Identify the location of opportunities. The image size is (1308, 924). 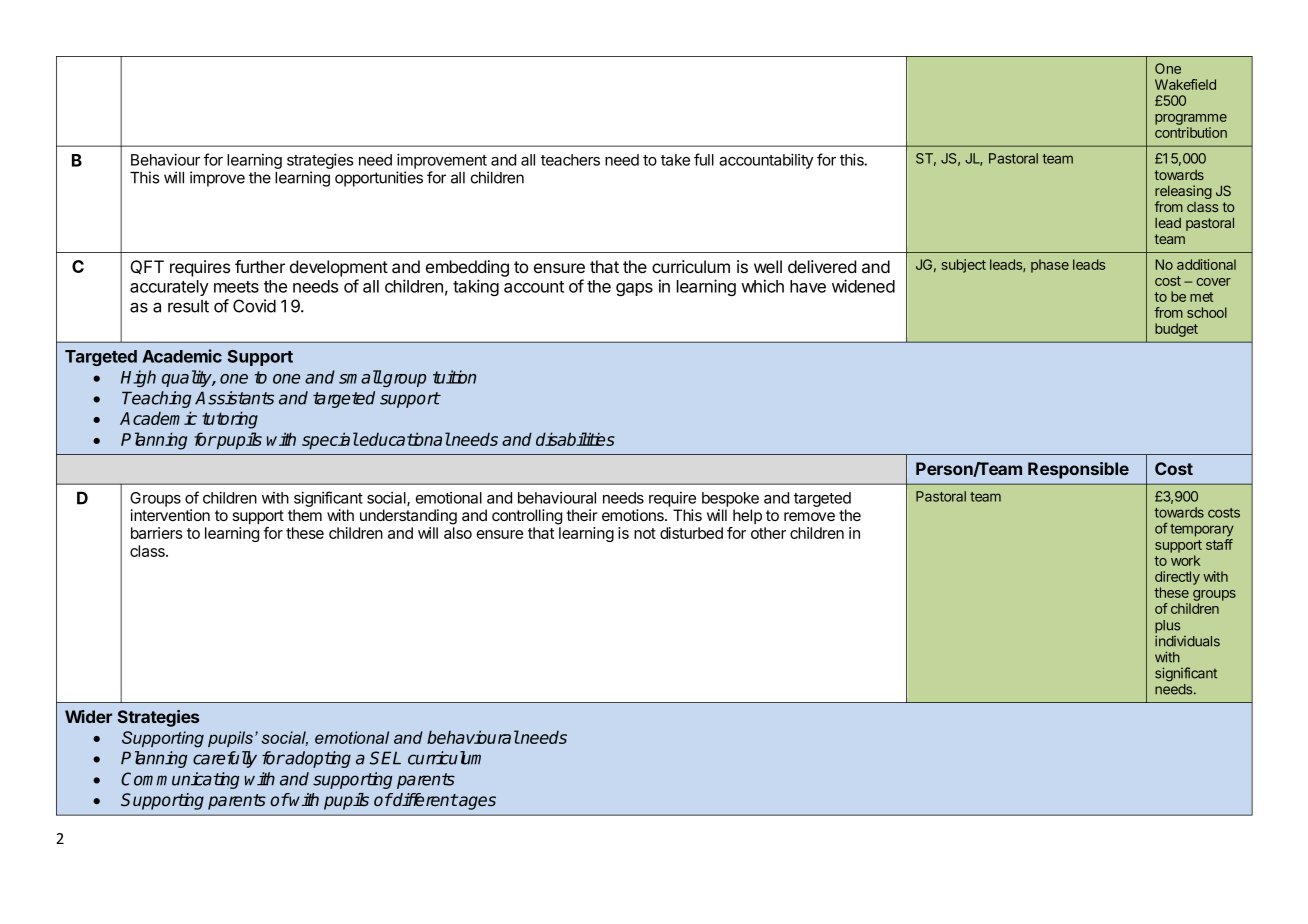
(379, 179).
